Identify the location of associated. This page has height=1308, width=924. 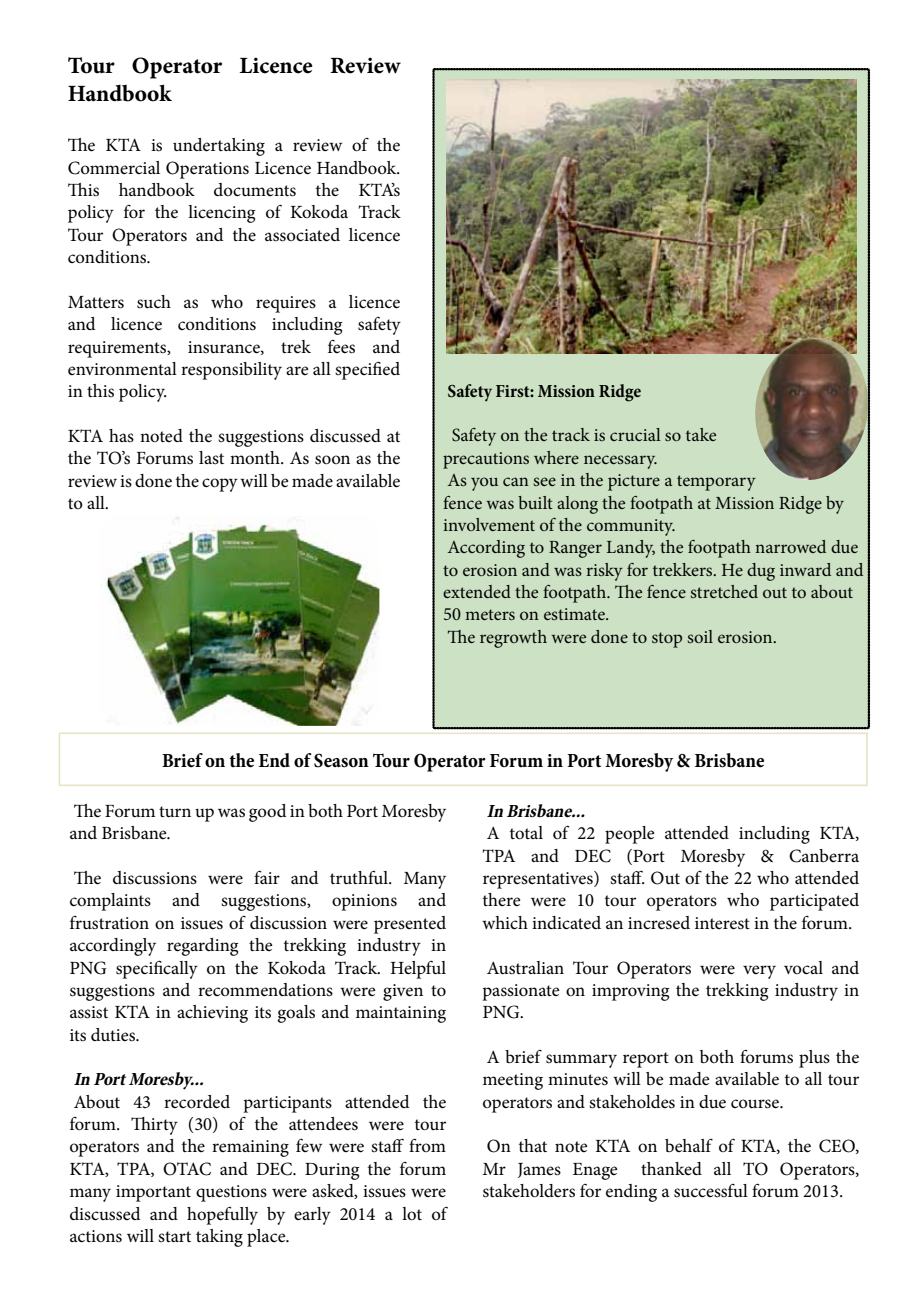
(302, 235).
